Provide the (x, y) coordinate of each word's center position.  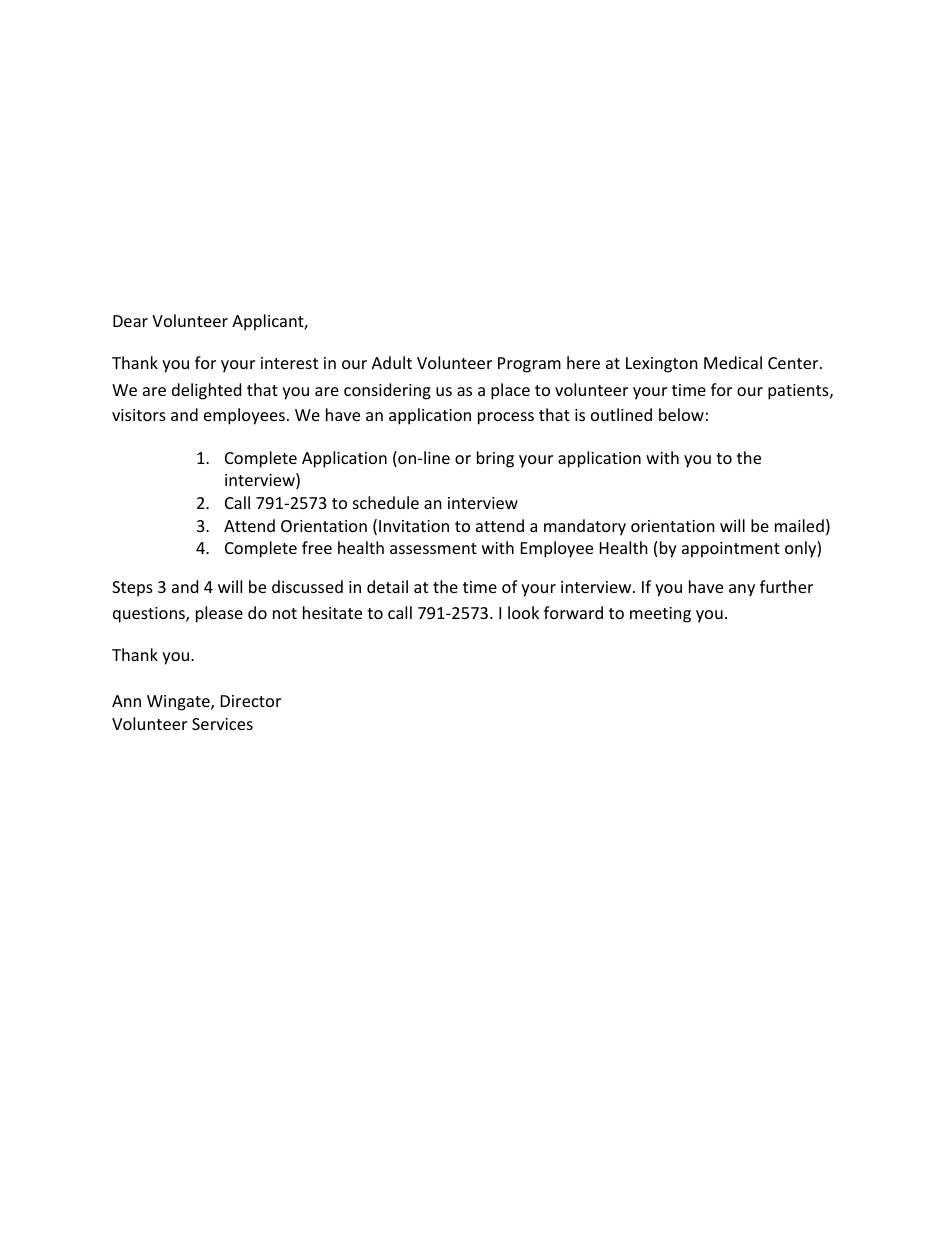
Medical (733, 362)
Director (251, 701)
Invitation (414, 526)
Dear (130, 321)
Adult (392, 362)
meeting (660, 615)
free (317, 547)
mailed (799, 525)
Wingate (179, 703)
